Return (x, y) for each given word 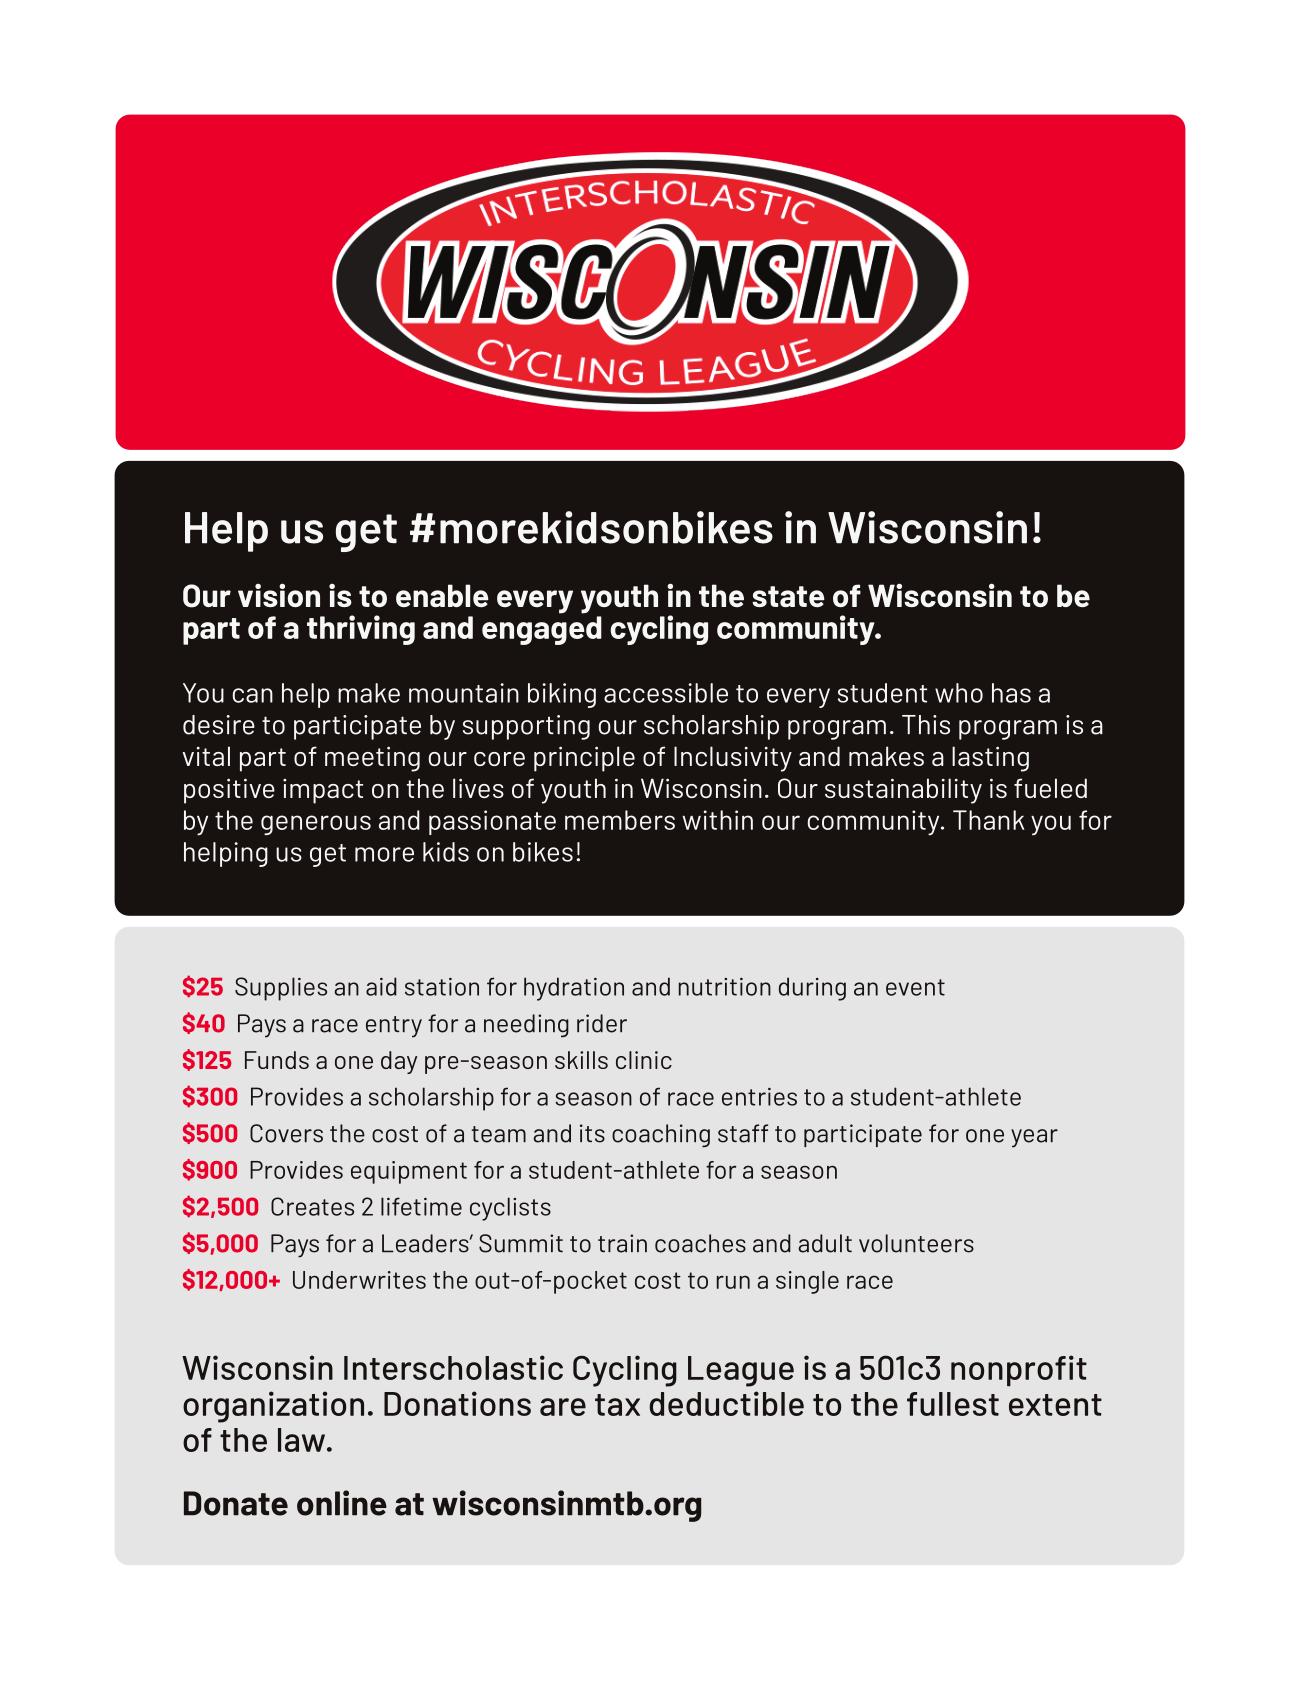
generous (316, 825)
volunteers (916, 1243)
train (622, 1243)
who (959, 693)
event (915, 987)
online (342, 1503)
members (620, 820)
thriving (361, 630)
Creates (312, 1206)
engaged (542, 630)
